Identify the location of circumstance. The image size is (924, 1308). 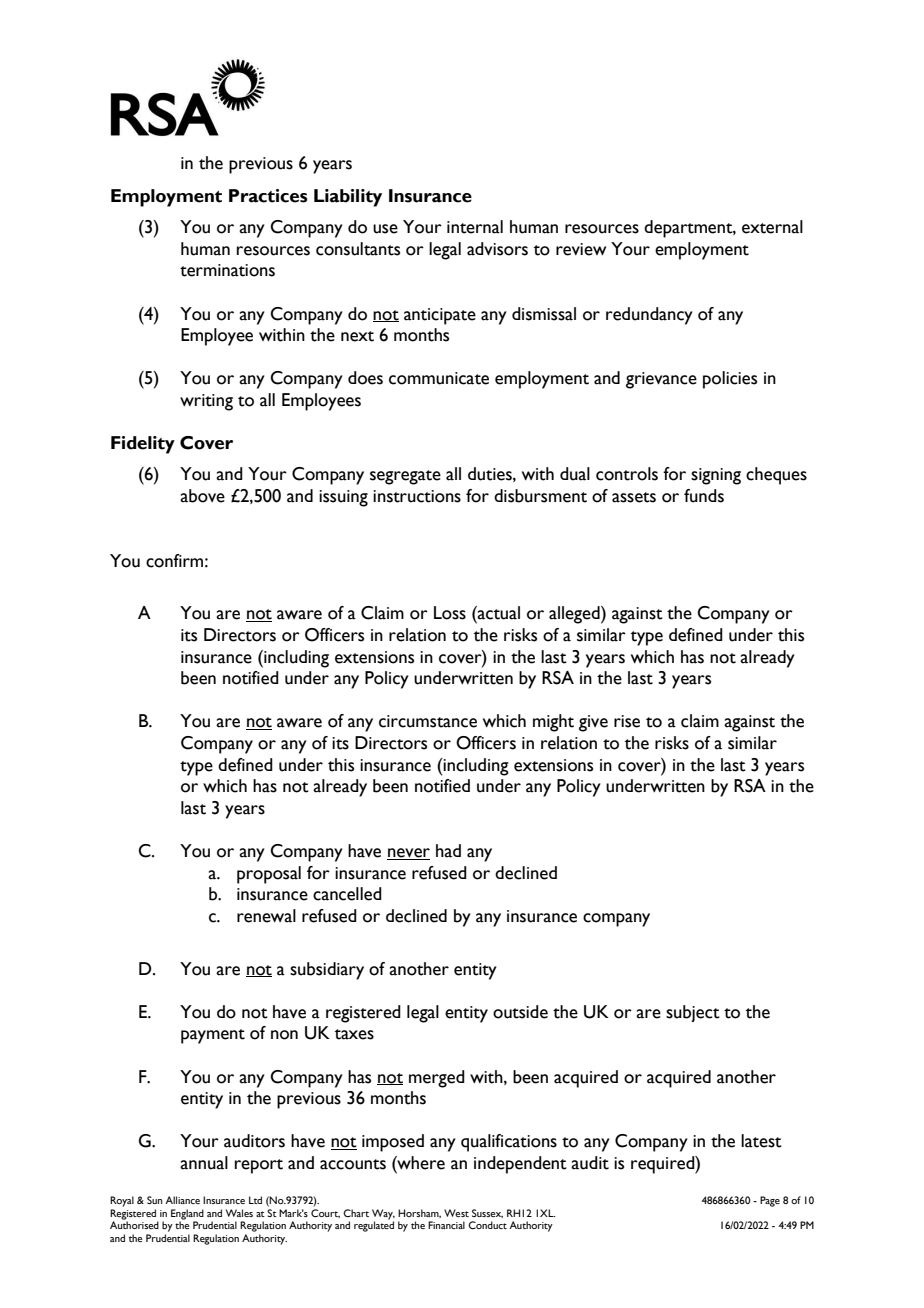
(428, 721).
